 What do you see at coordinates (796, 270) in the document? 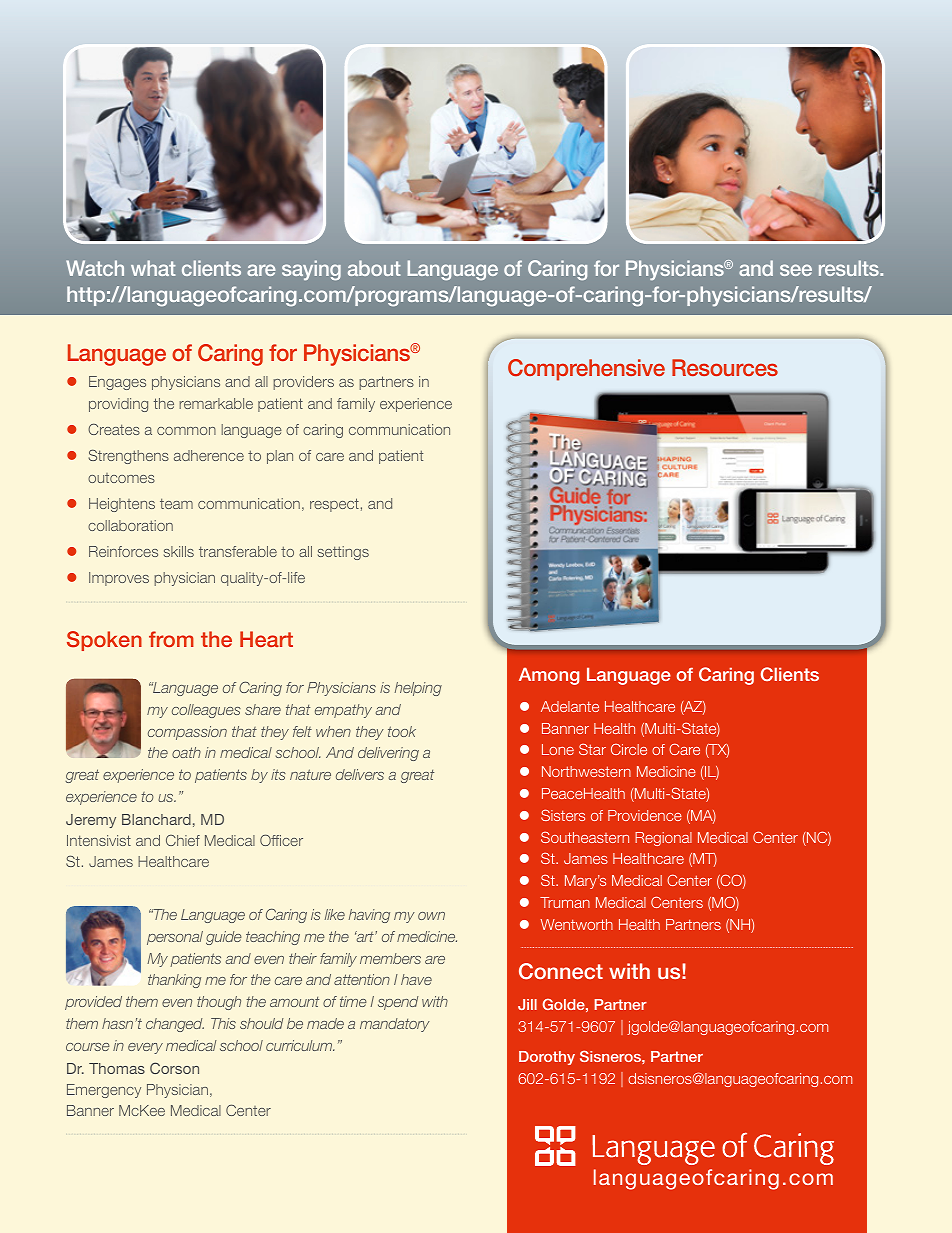
I see `see` at bounding box center [796, 270].
